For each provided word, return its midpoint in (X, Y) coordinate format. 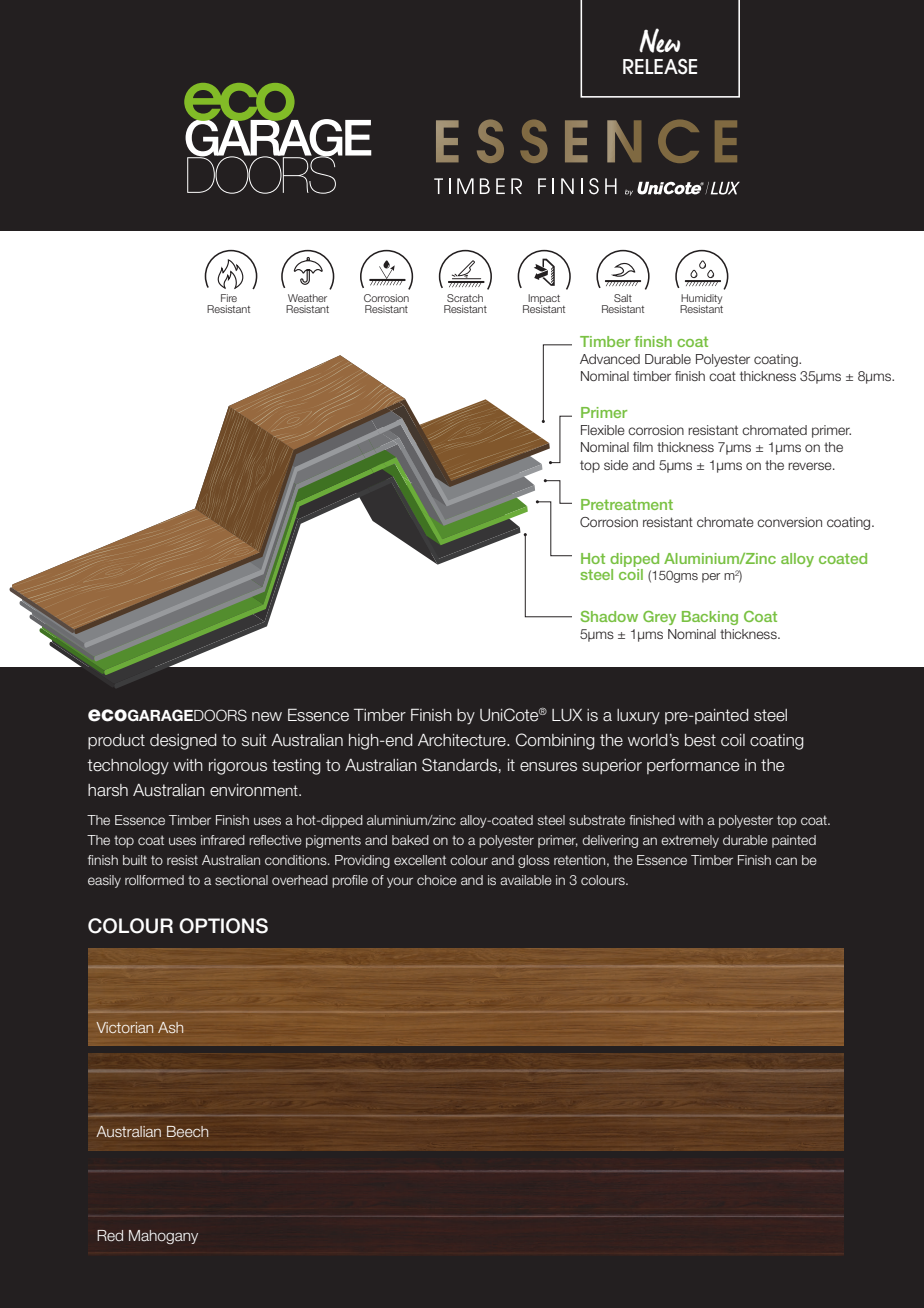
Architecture (463, 740)
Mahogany (163, 1237)
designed (183, 742)
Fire (229, 298)
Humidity (701, 300)
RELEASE (660, 67)
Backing (710, 618)
